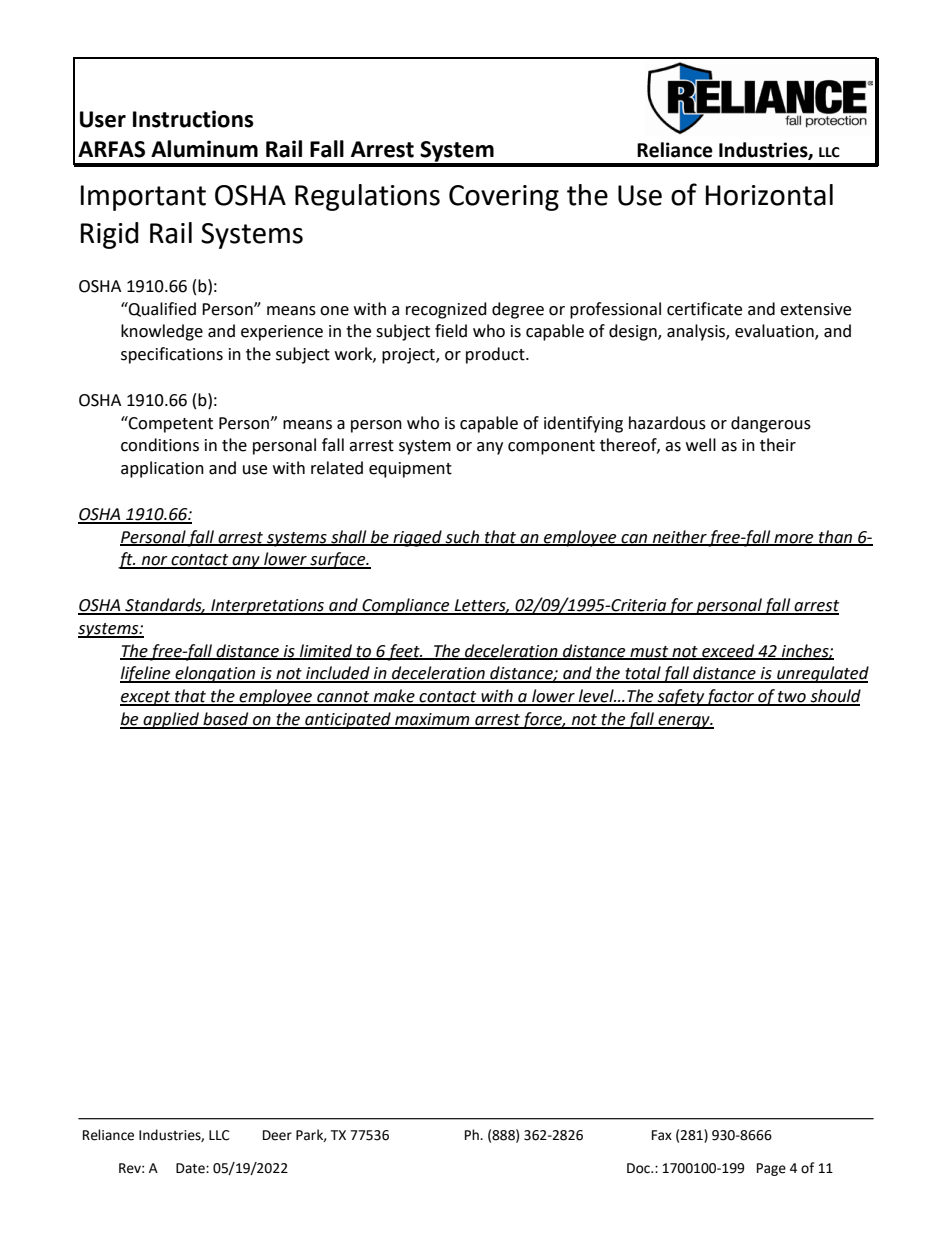 The width and height of the screenshot is (952, 1233). I want to click on Date, so click(191, 1168).
